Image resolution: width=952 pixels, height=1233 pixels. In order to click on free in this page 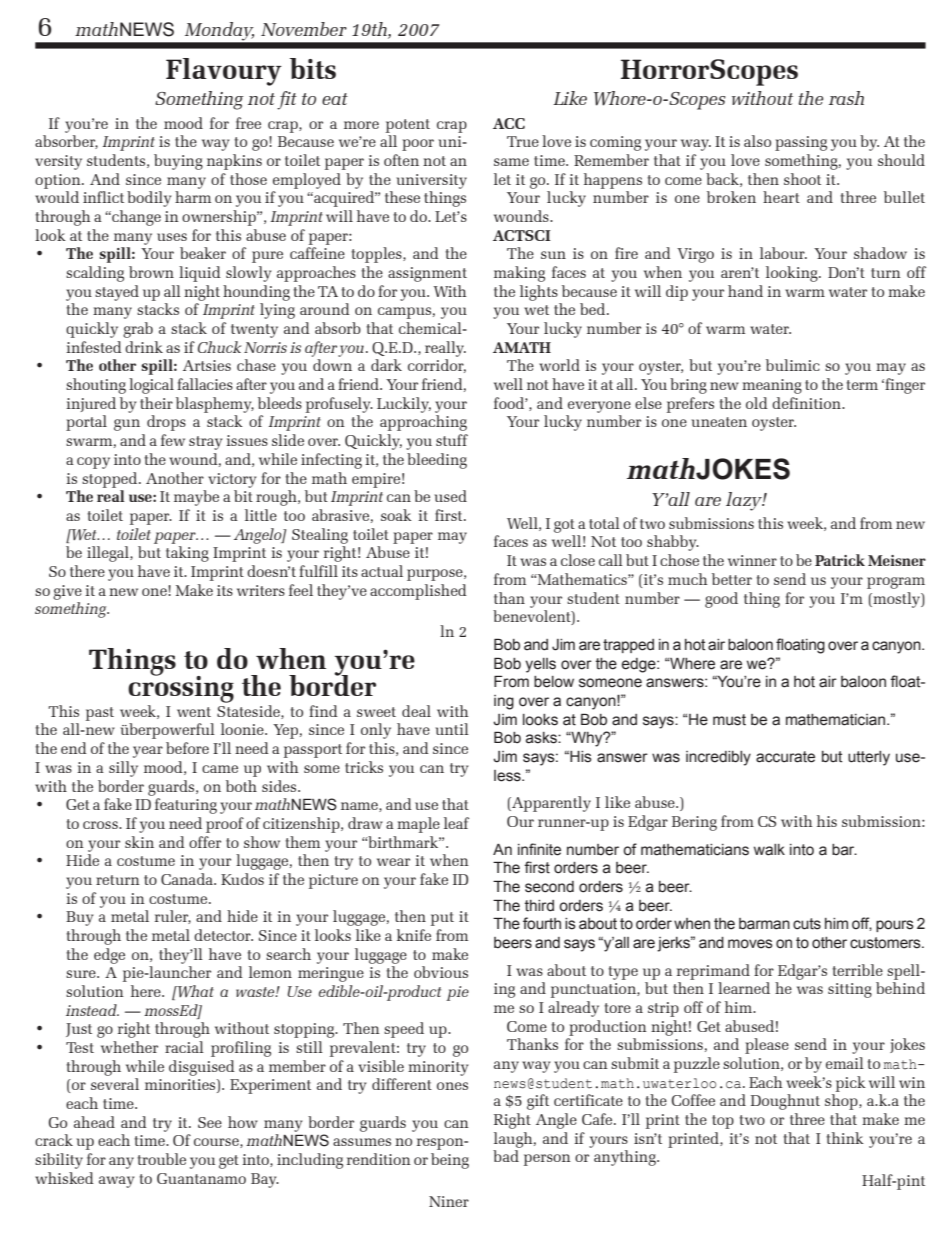, I will do `click(248, 123)`.
